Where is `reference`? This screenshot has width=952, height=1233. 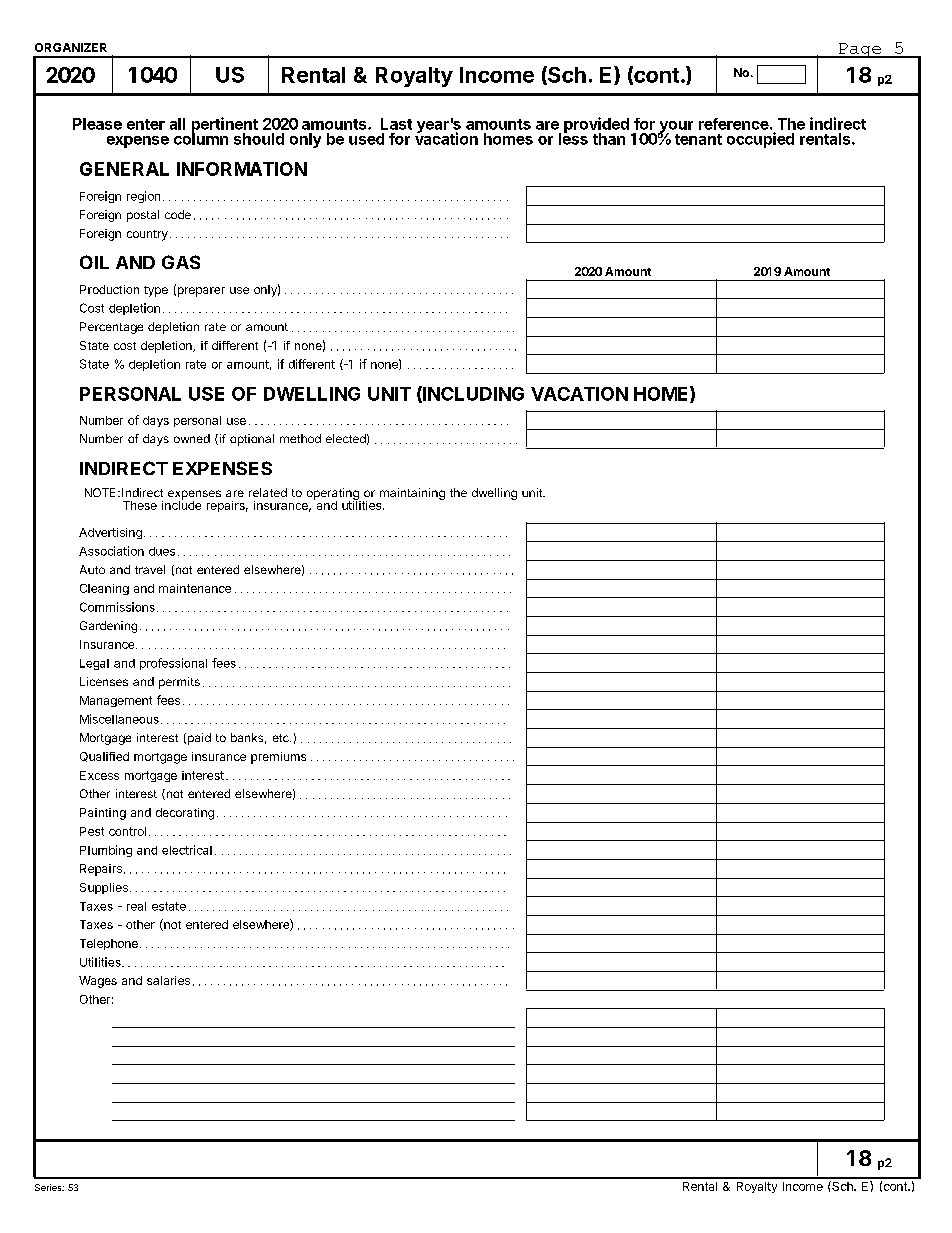
reference is located at coordinates (734, 124).
